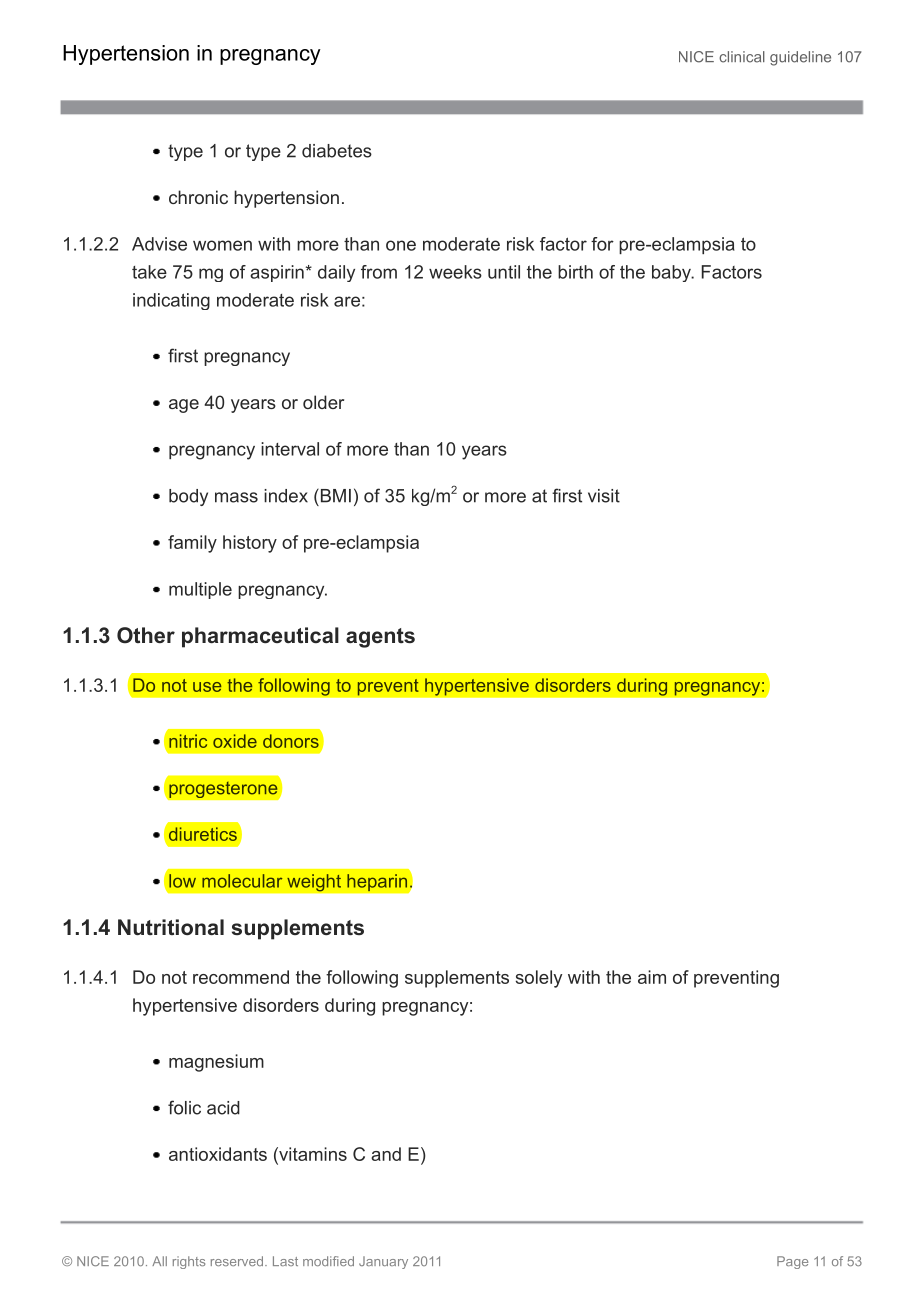 This screenshot has height=1308, width=924. What do you see at coordinates (337, 151) in the screenshot?
I see `diabetes` at bounding box center [337, 151].
